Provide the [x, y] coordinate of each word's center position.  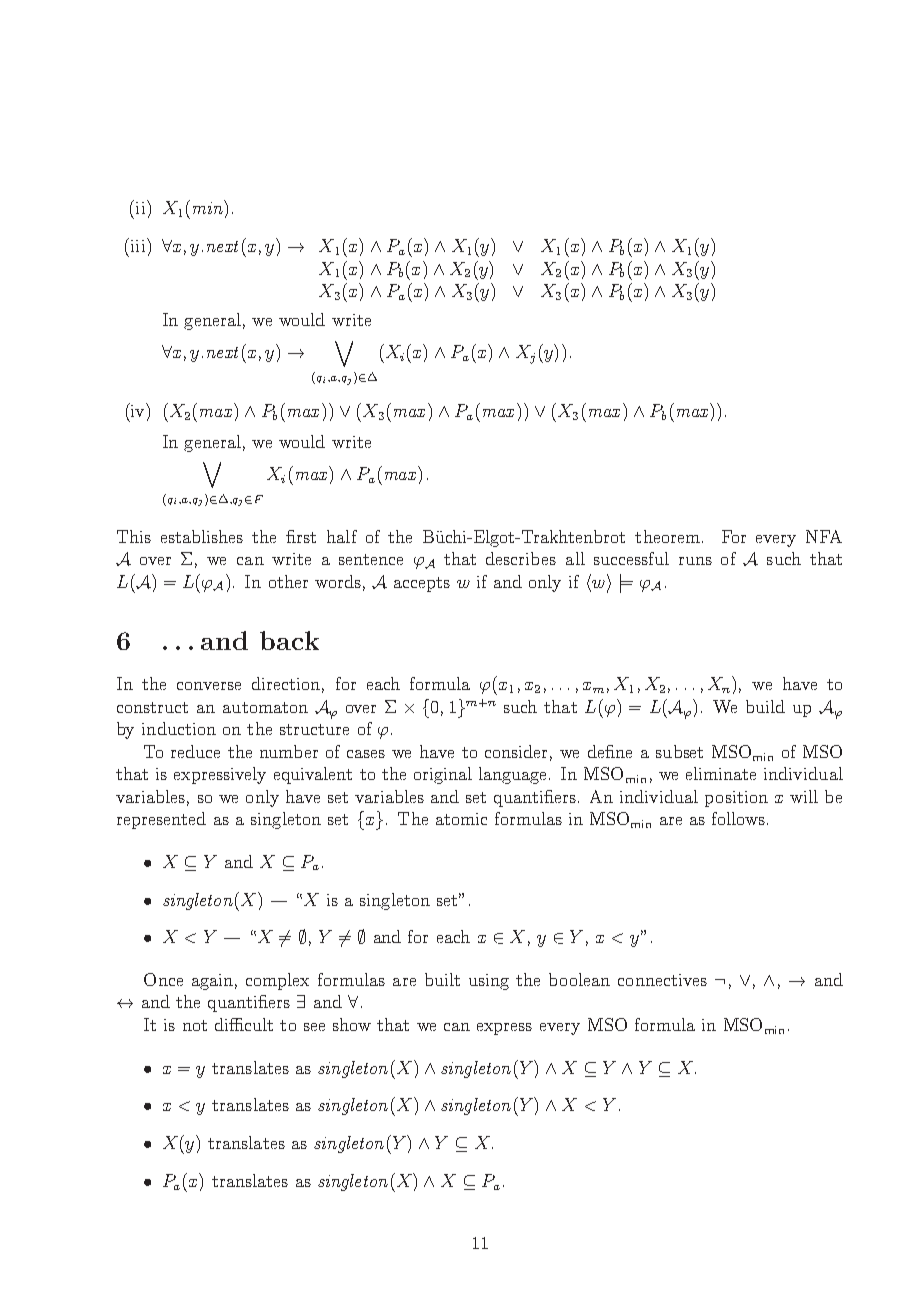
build [765, 706]
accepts [422, 584]
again [212, 982]
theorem [667, 536]
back [289, 640]
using [489, 982]
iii [138, 246]
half [342, 536]
